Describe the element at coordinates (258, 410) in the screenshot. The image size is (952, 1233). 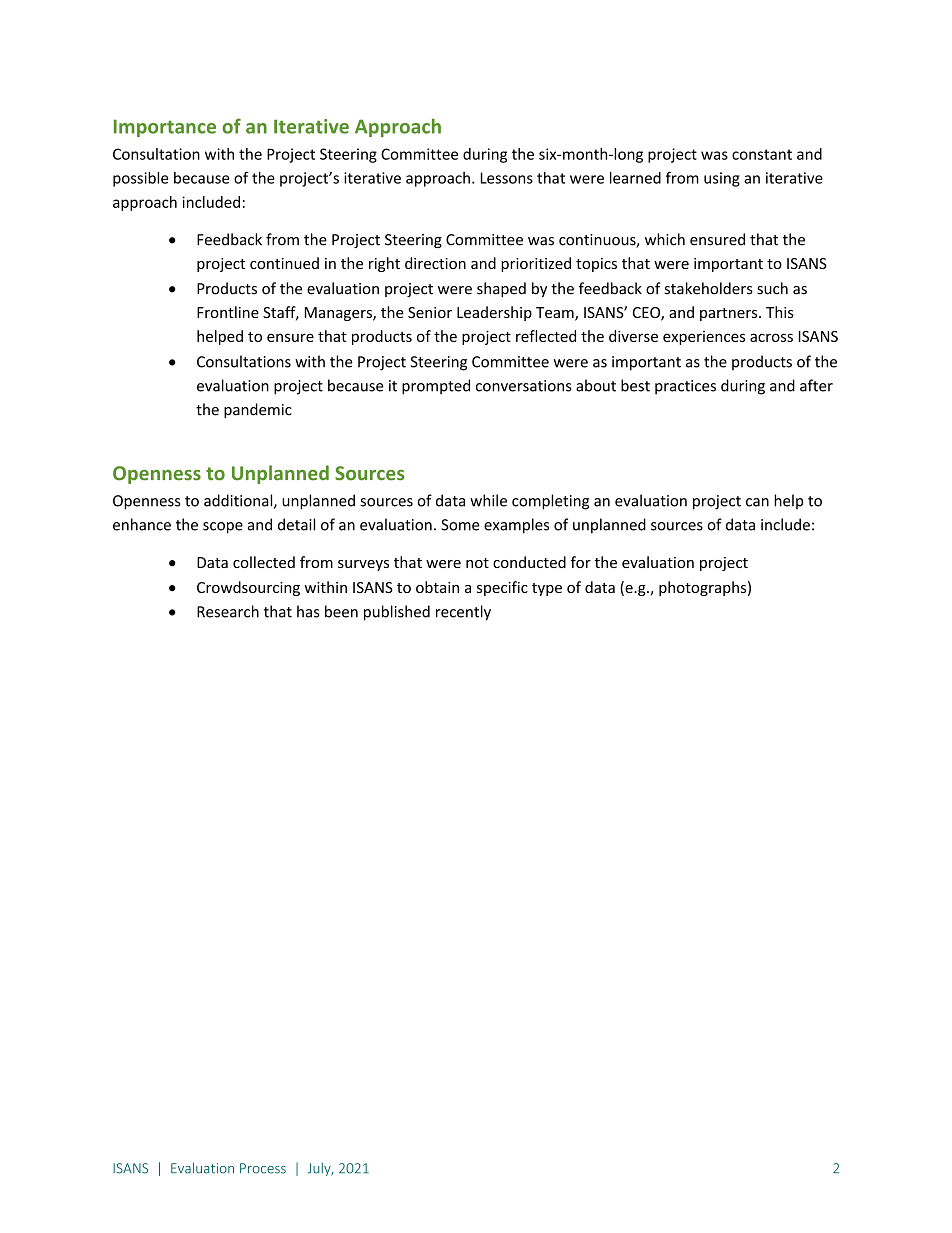
I see `pandemic` at that location.
